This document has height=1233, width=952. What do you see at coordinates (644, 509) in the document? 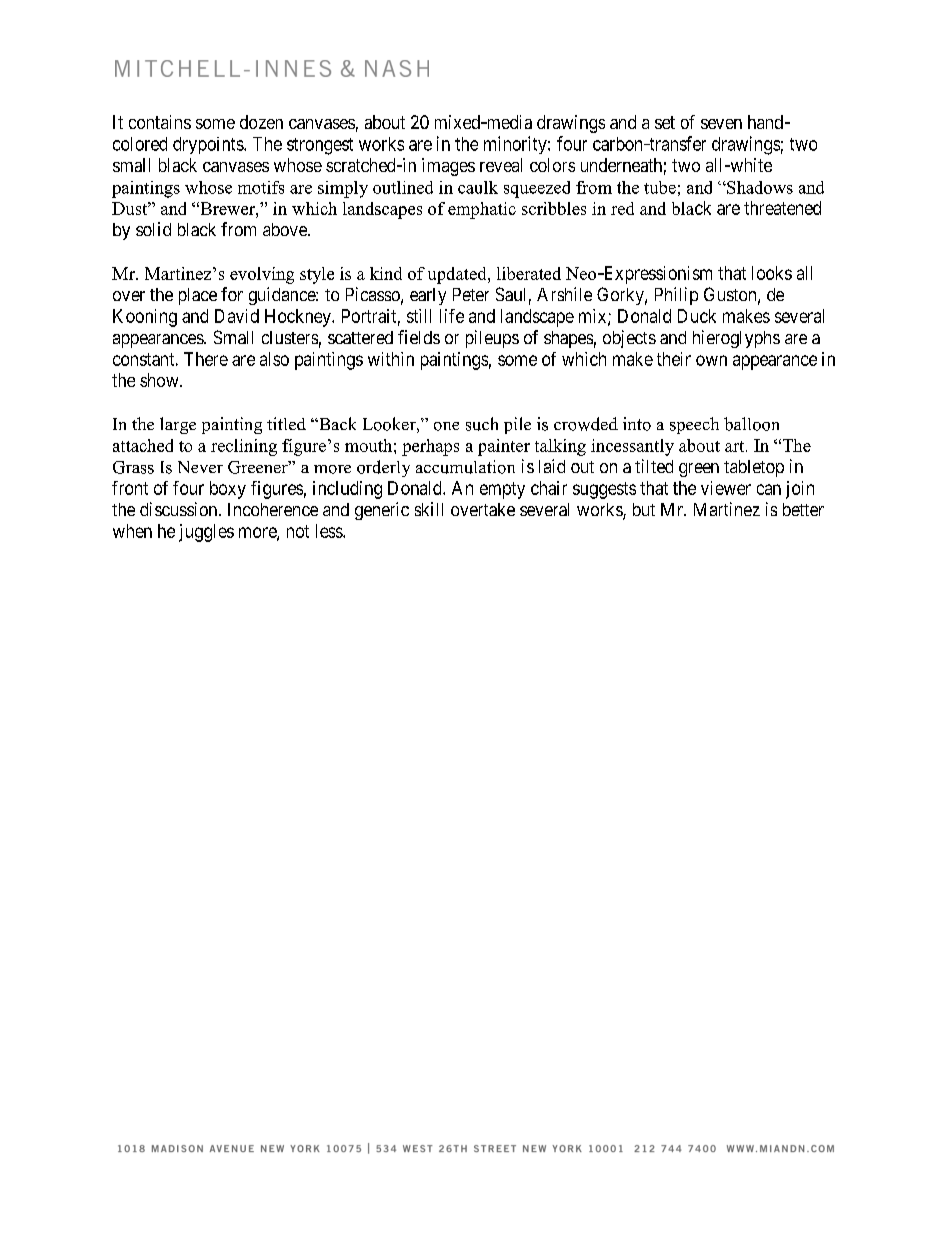
I see `but` at bounding box center [644, 509].
